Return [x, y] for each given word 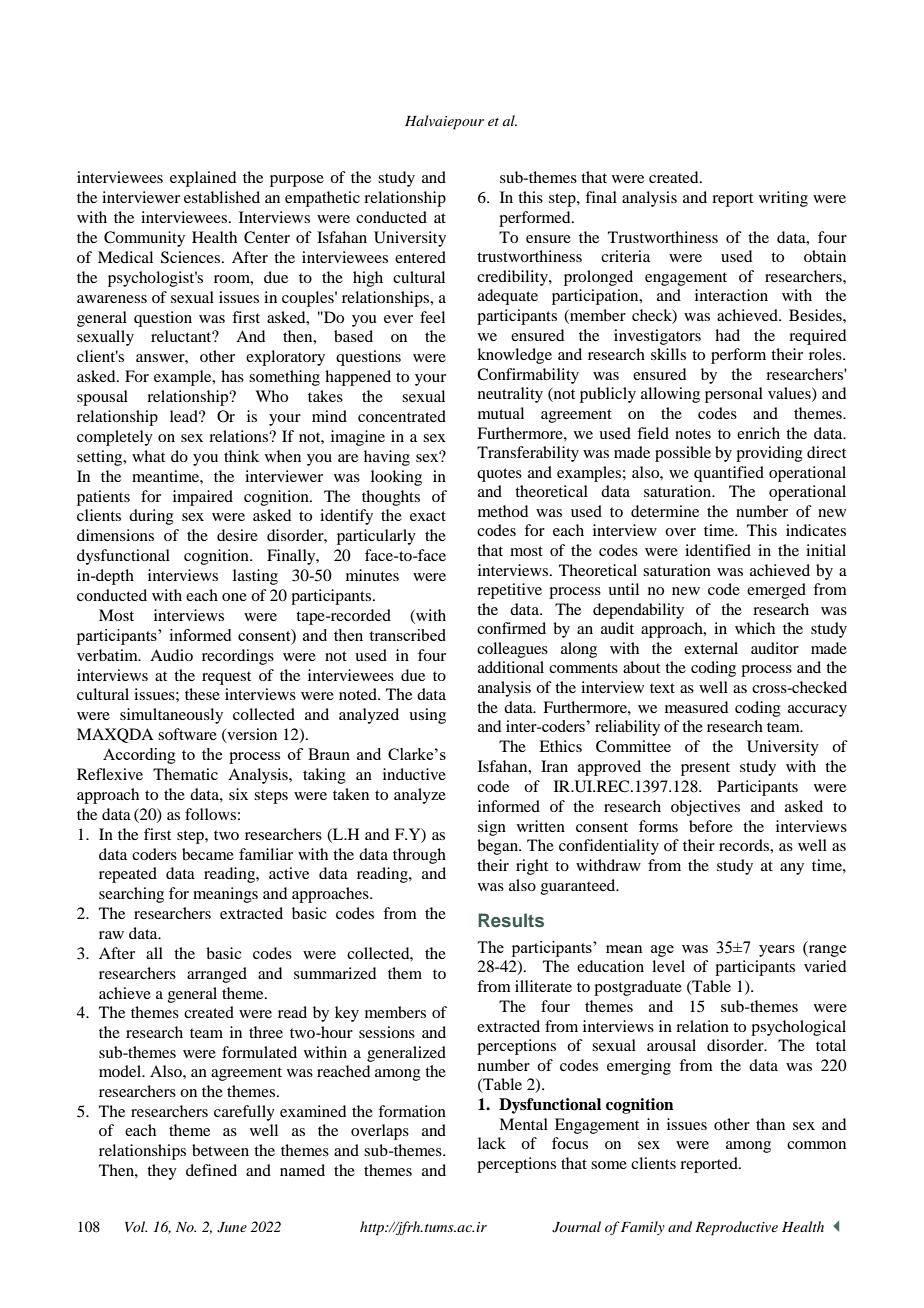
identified [718, 550]
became [208, 854]
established [222, 197]
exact [428, 516]
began [498, 847]
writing [783, 199]
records [745, 845]
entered [420, 257]
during [151, 517]
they [162, 1172]
